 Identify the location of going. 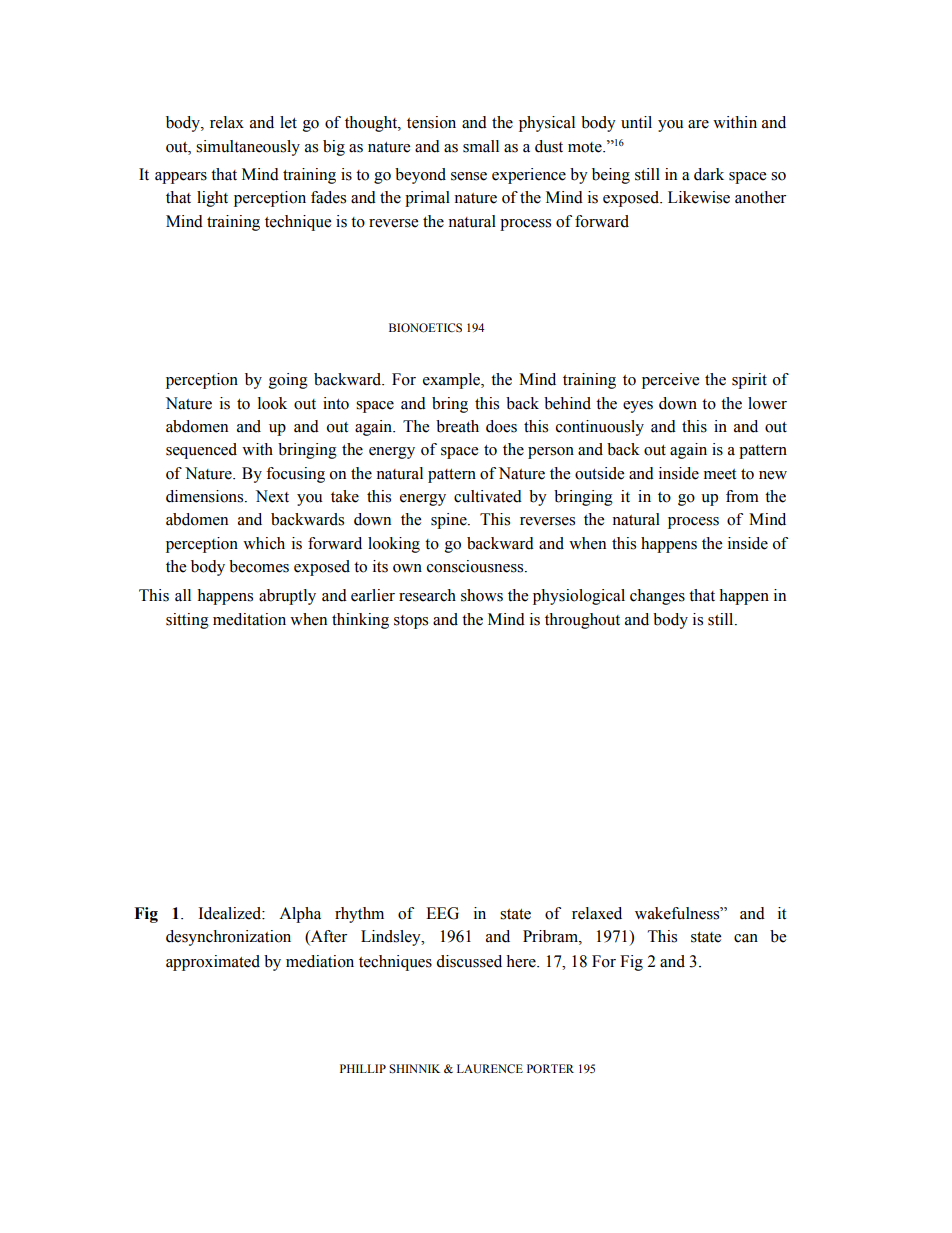
(288, 381).
